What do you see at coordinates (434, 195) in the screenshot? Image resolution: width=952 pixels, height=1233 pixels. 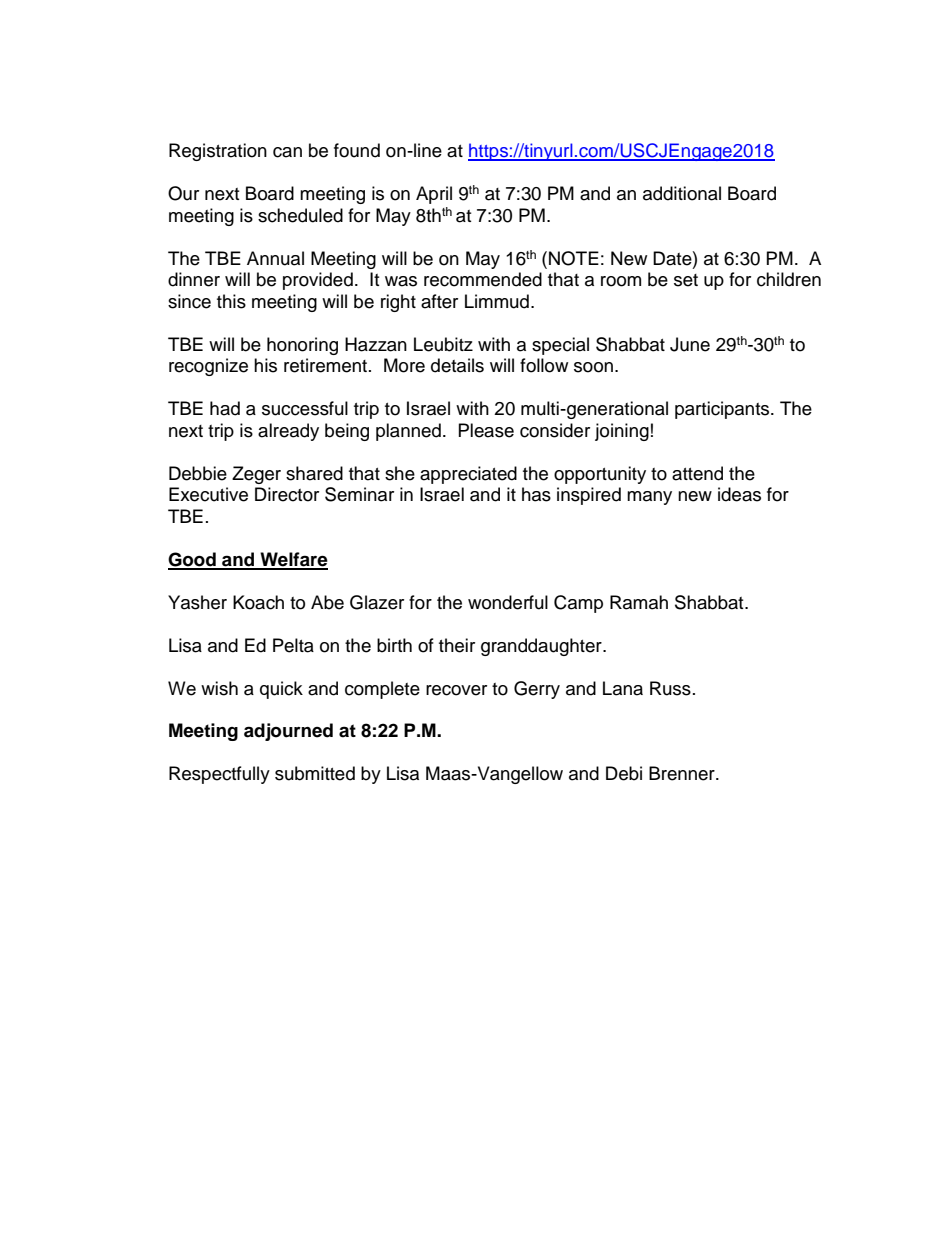 I see `April` at bounding box center [434, 195].
